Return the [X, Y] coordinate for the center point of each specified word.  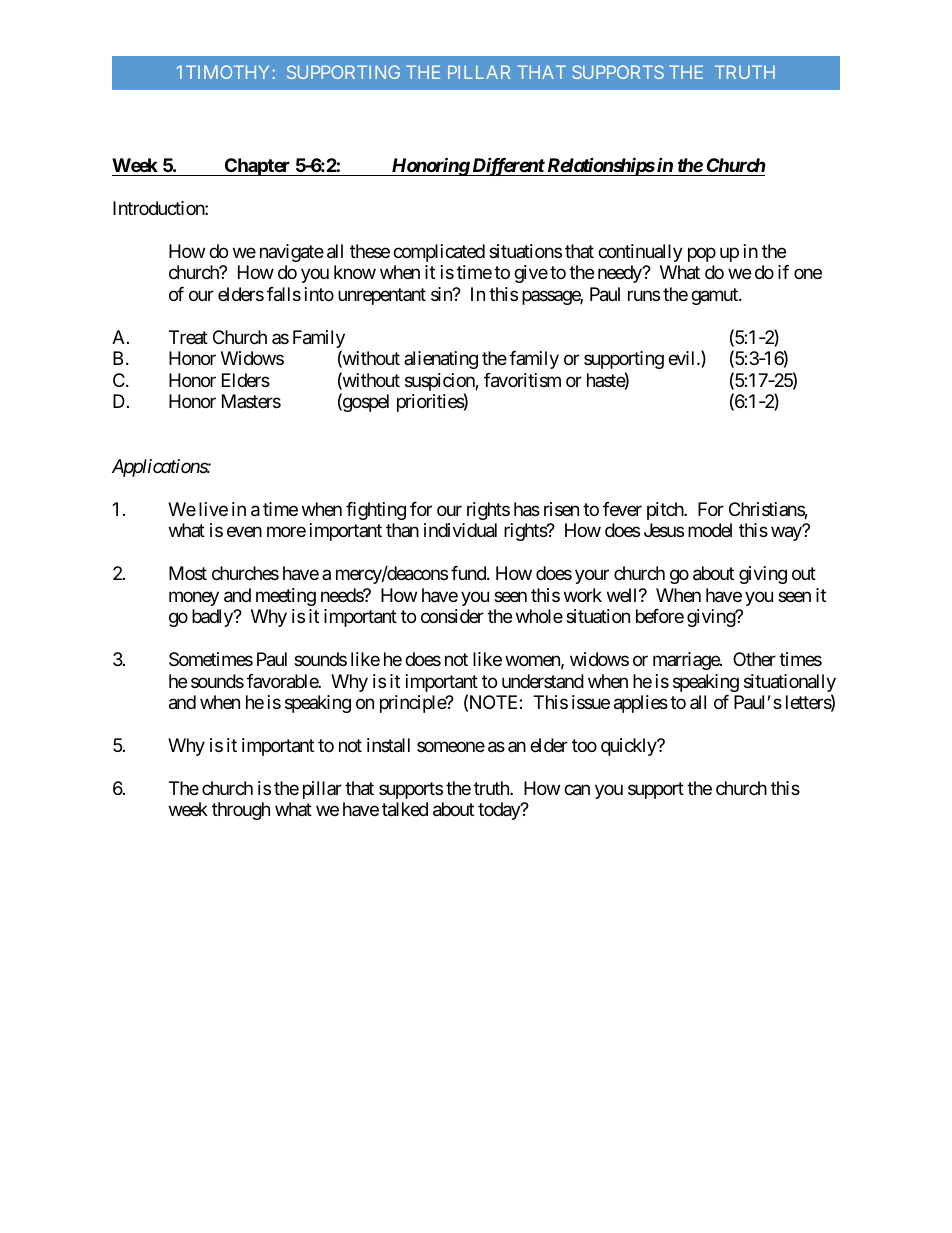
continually [640, 253]
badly [213, 618]
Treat [188, 337]
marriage [687, 661]
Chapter [257, 167]
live [213, 509]
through [241, 811]
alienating [441, 360]
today [500, 811]
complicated [439, 253]
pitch [666, 511]
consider [452, 616]
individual [460, 530]
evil [683, 358]
